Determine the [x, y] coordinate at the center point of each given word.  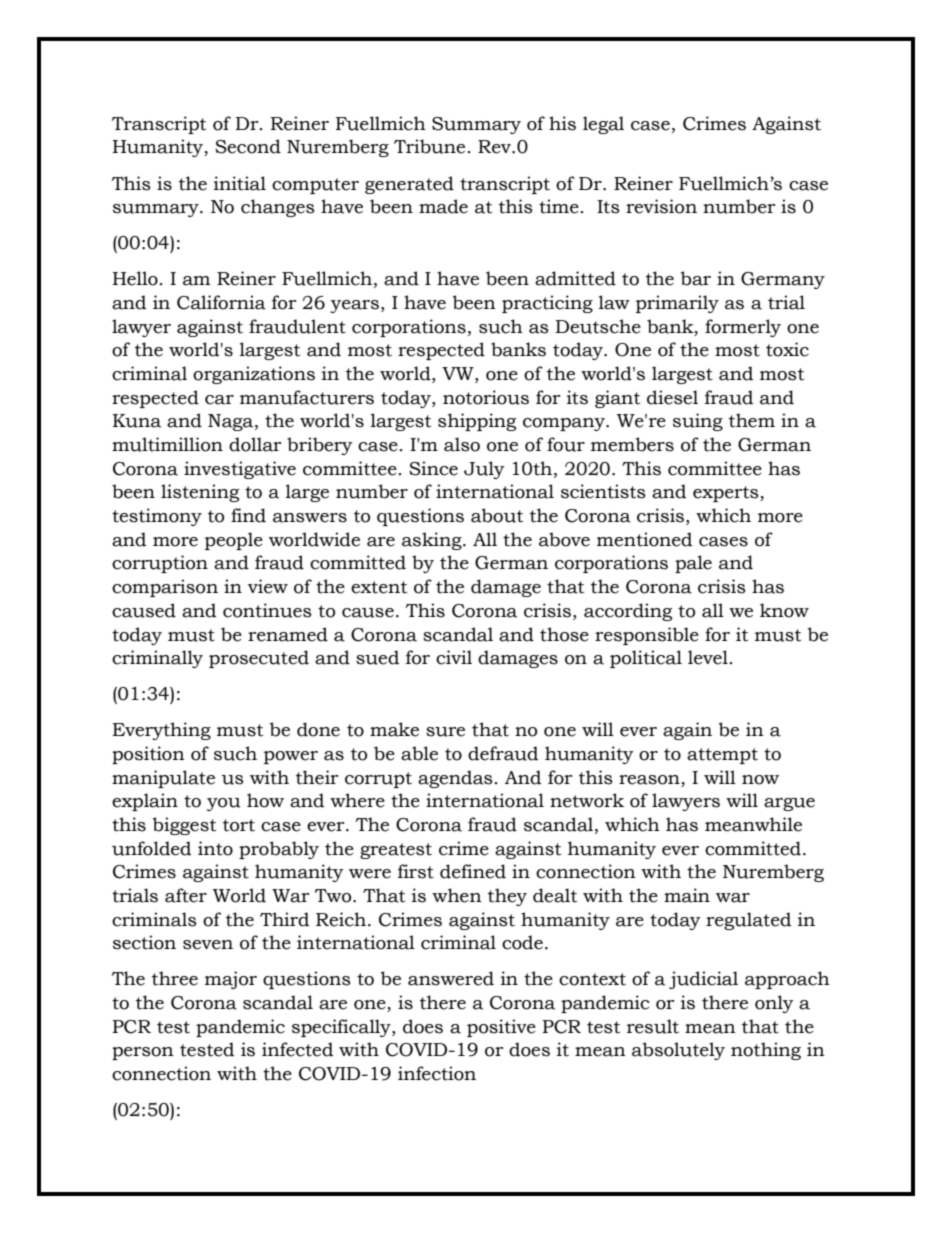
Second [248, 146]
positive [501, 1028]
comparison [165, 588]
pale [693, 564]
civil [454, 657]
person [143, 1053]
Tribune [429, 146]
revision [661, 206]
